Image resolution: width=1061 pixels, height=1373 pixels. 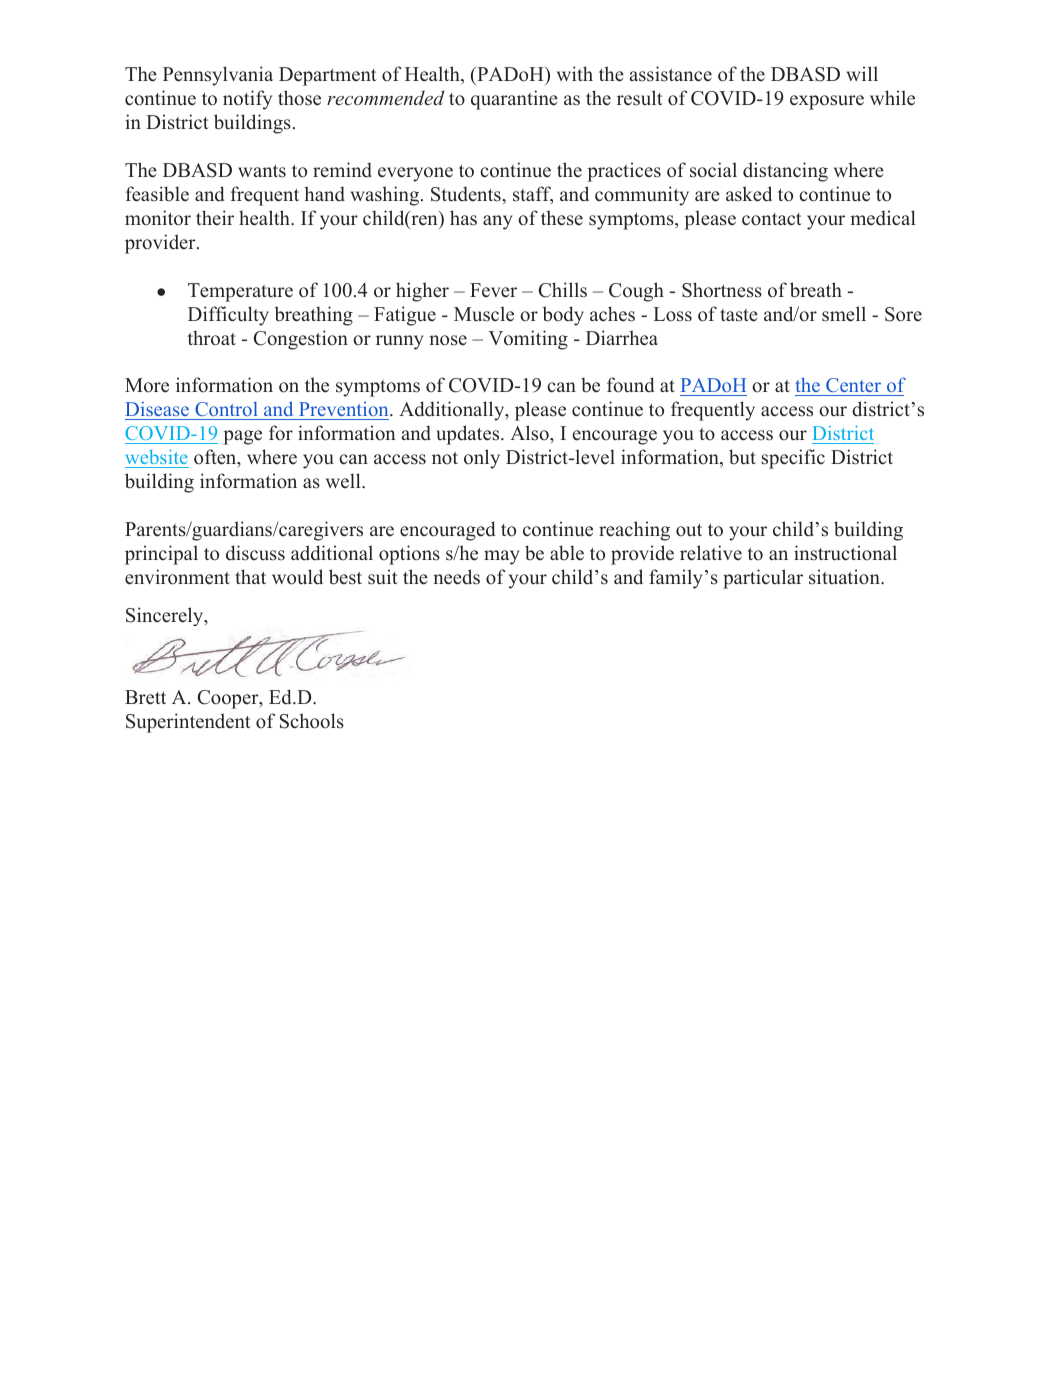 I want to click on their, so click(x=215, y=218).
